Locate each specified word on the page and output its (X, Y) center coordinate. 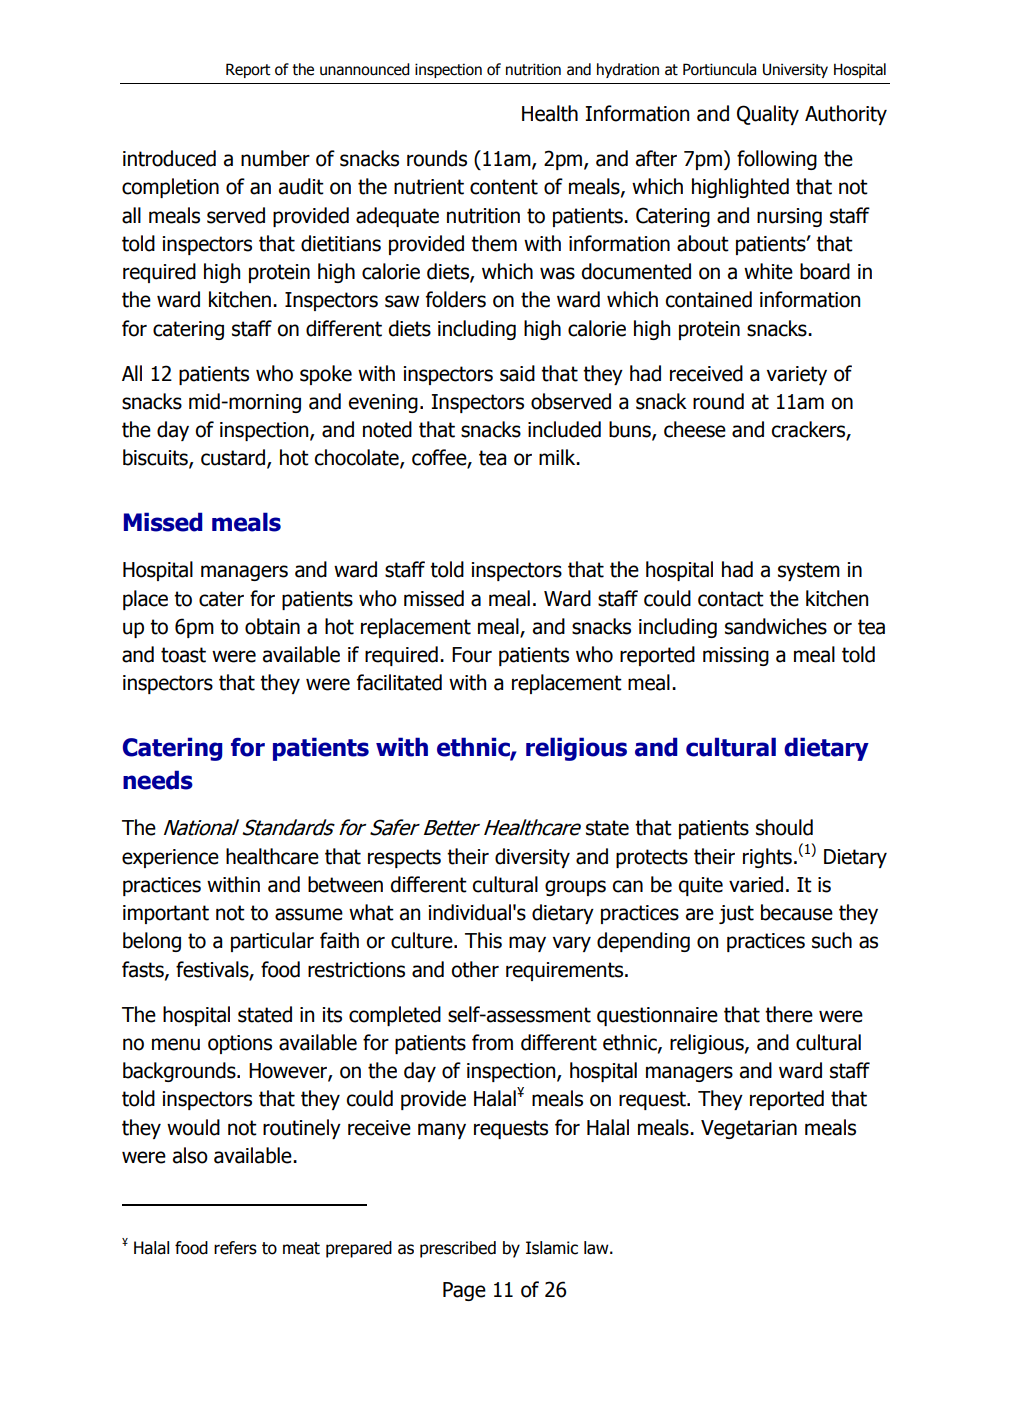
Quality (768, 115)
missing (736, 656)
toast (183, 655)
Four (472, 655)
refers (235, 1248)
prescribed (458, 1249)
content (504, 187)
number (275, 158)
